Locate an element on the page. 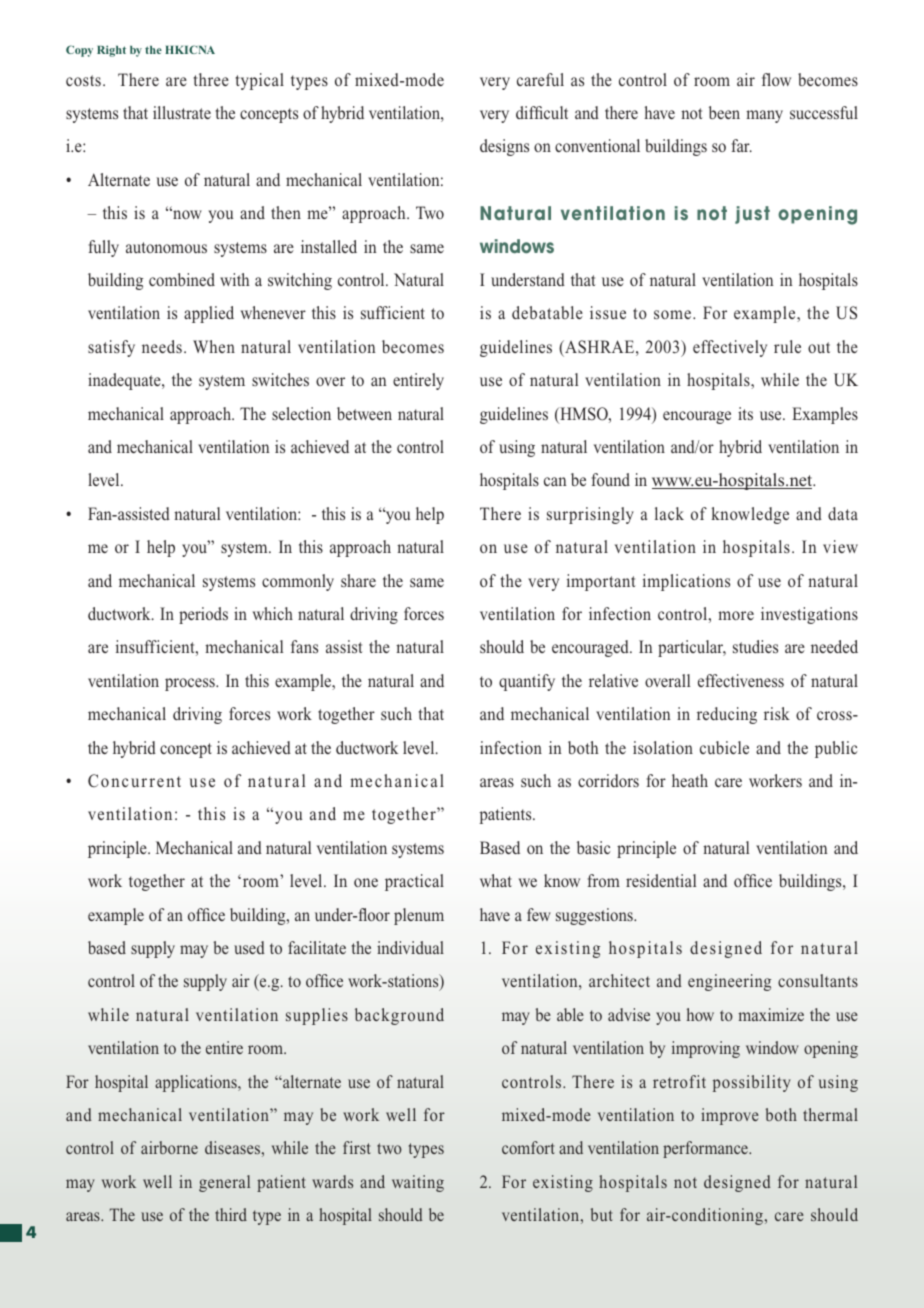 Image resolution: width=924 pixels, height=1308 pixels. airborne is located at coordinates (169, 1147).
